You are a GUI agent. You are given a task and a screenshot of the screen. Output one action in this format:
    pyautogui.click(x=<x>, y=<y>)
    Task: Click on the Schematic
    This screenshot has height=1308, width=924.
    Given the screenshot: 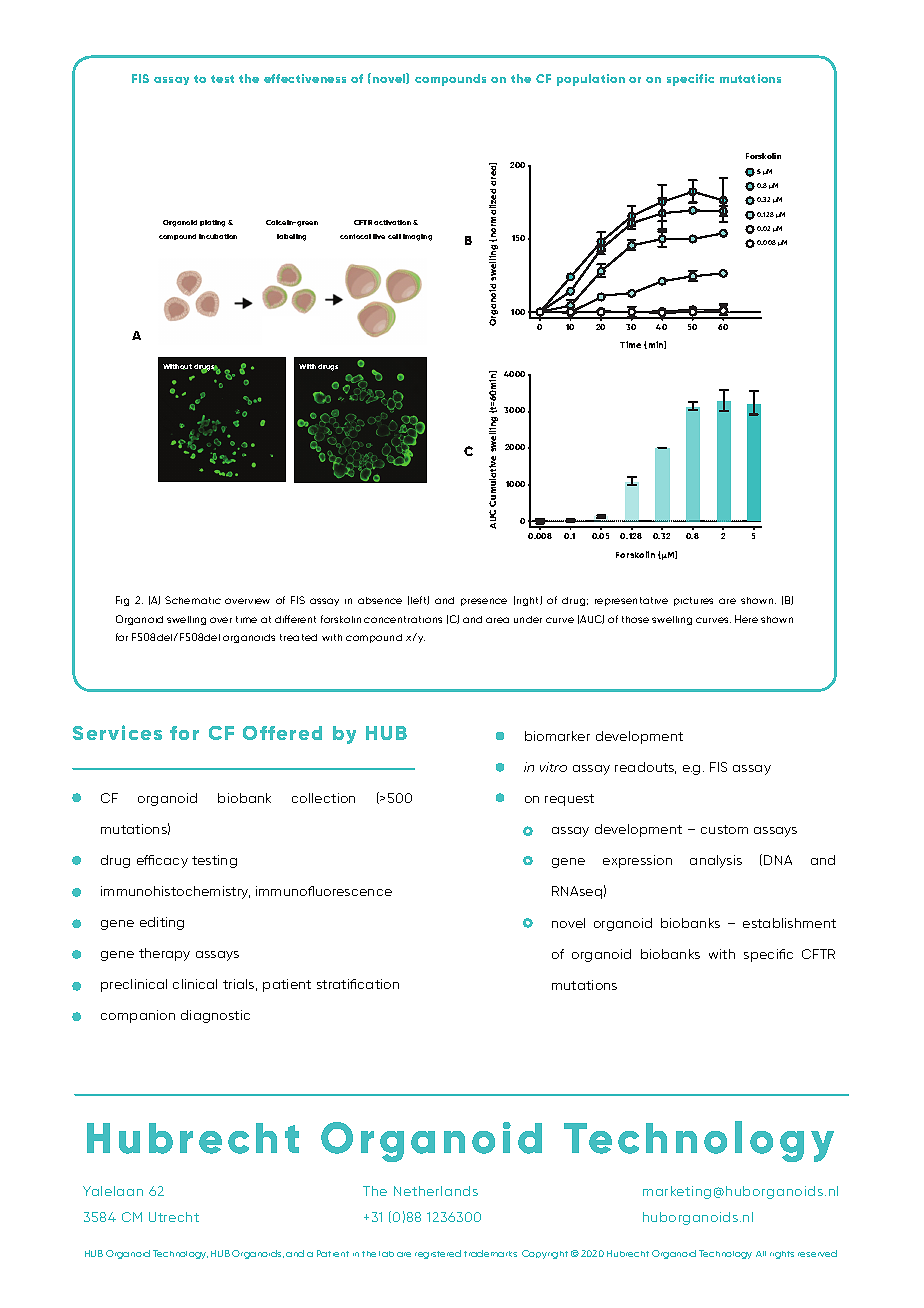 What is the action you would take?
    pyautogui.click(x=193, y=600)
